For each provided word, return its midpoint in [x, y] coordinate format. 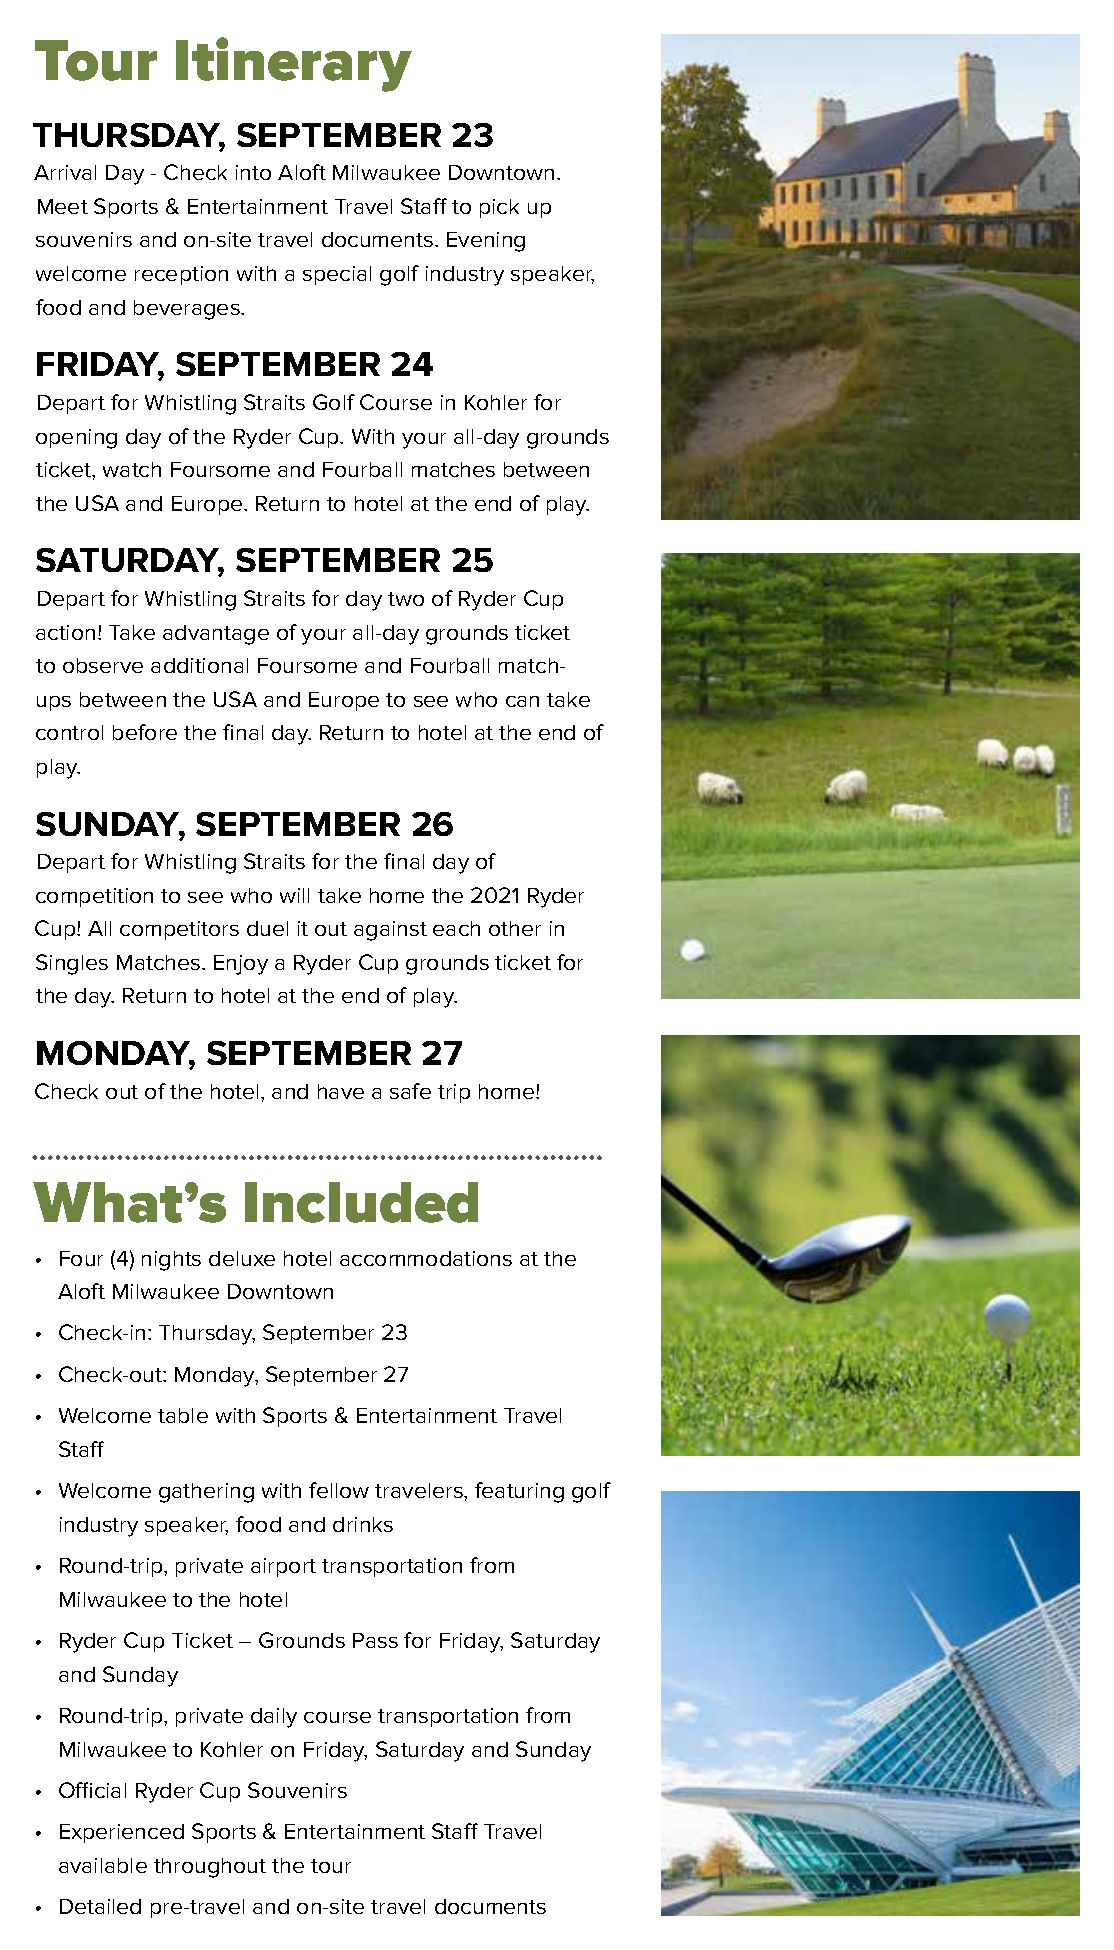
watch [132, 469]
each [456, 928]
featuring [519, 1492]
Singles [72, 964]
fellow [339, 1490]
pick [499, 208]
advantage [216, 635]
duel [267, 928]
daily [274, 1718]
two [406, 599]
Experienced [122, 1833]
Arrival [65, 172]
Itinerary [294, 64]
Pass [375, 1640]
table [183, 1415]
